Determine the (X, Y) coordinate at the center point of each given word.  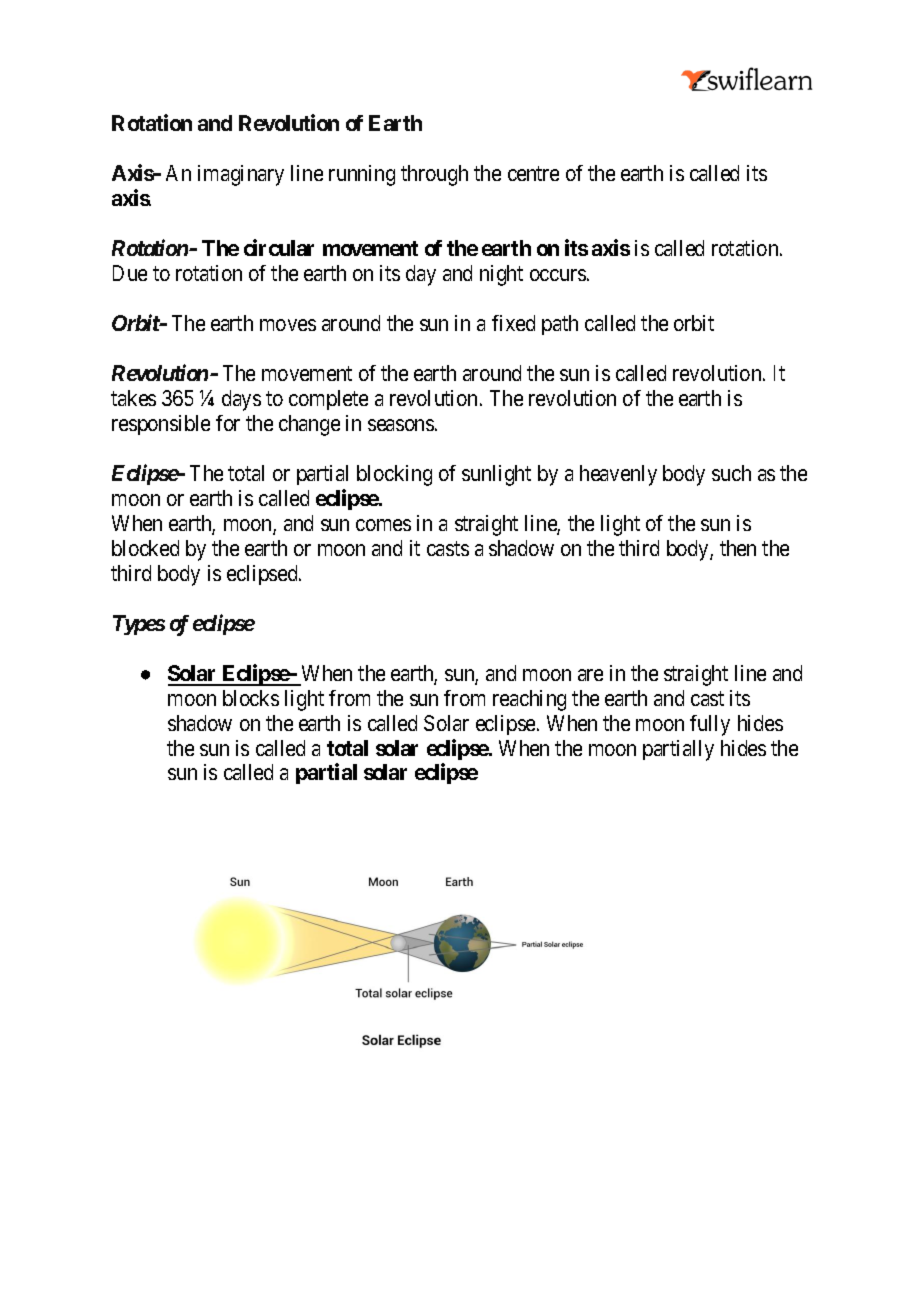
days (241, 400)
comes (383, 525)
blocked (145, 548)
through (434, 175)
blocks (251, 698)
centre (533, 174)
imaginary (241, 175)
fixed (513, 323)
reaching (529, 700)
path (560, 325)
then (738, 548)
